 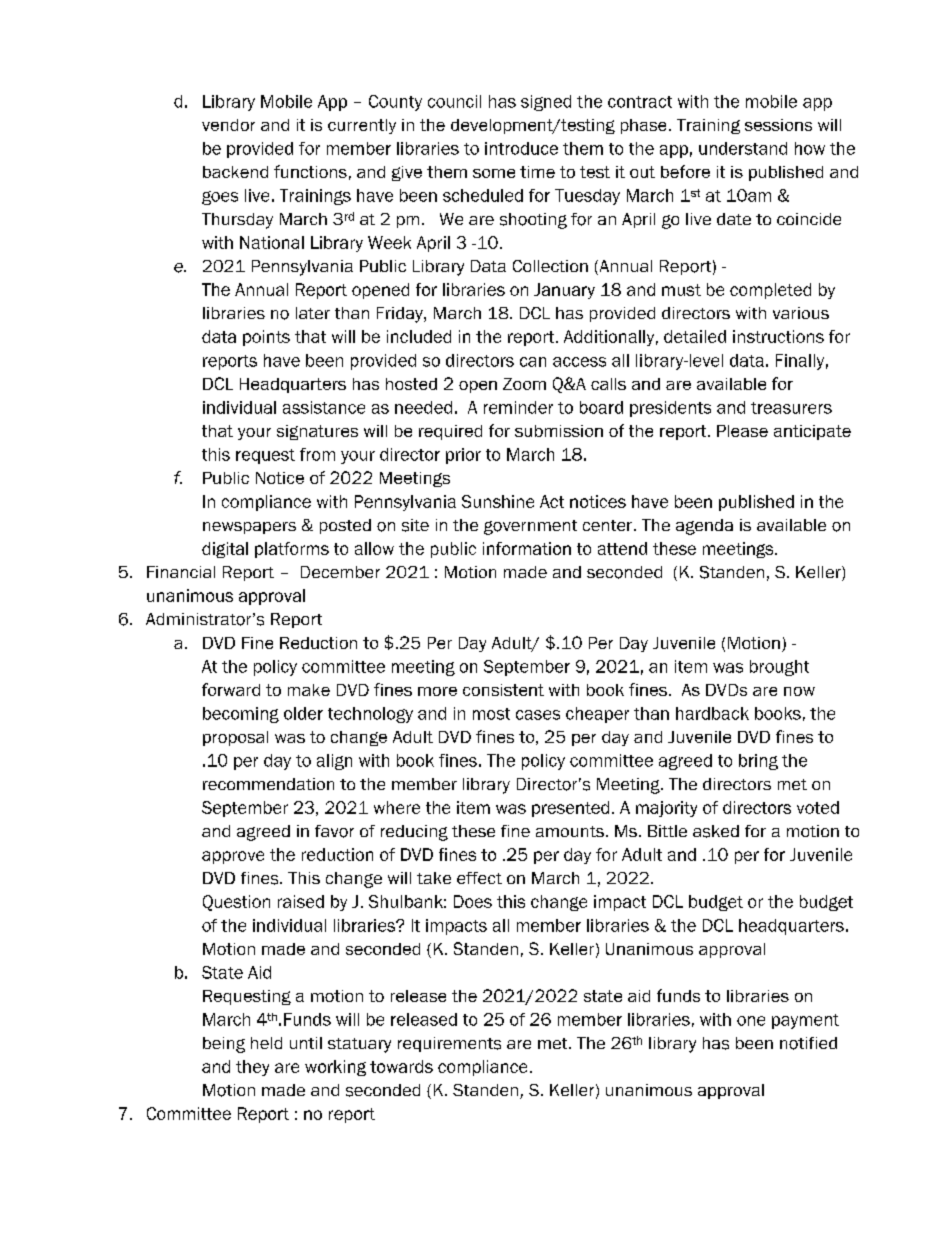 What do you see at coordinates (491, 714) in the page?
I see `most` at bounding box center [491, 714].
